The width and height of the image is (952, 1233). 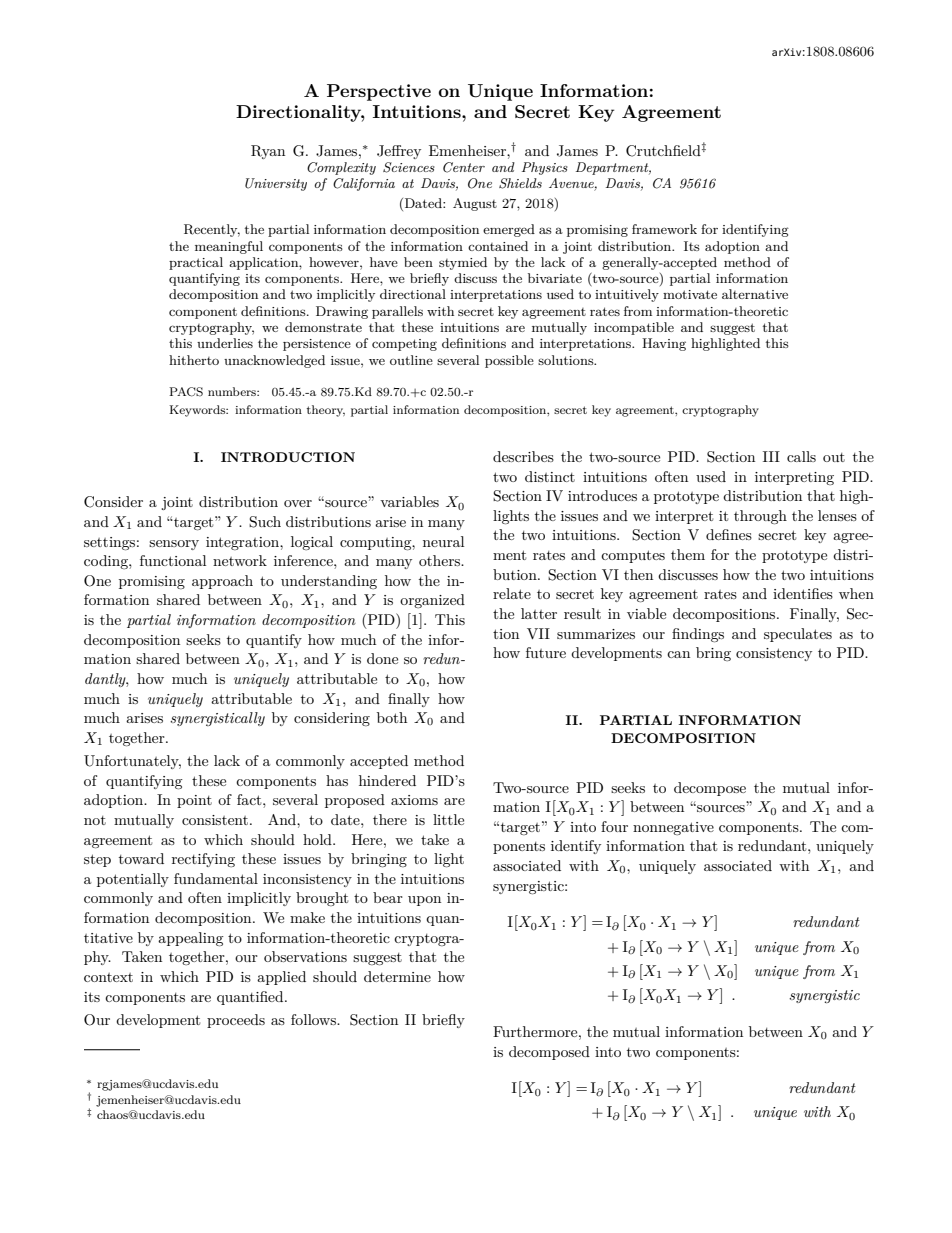 What do you see at coordinates (392, 717) in the image?
I see `both` at bounding box center [392, 717].
